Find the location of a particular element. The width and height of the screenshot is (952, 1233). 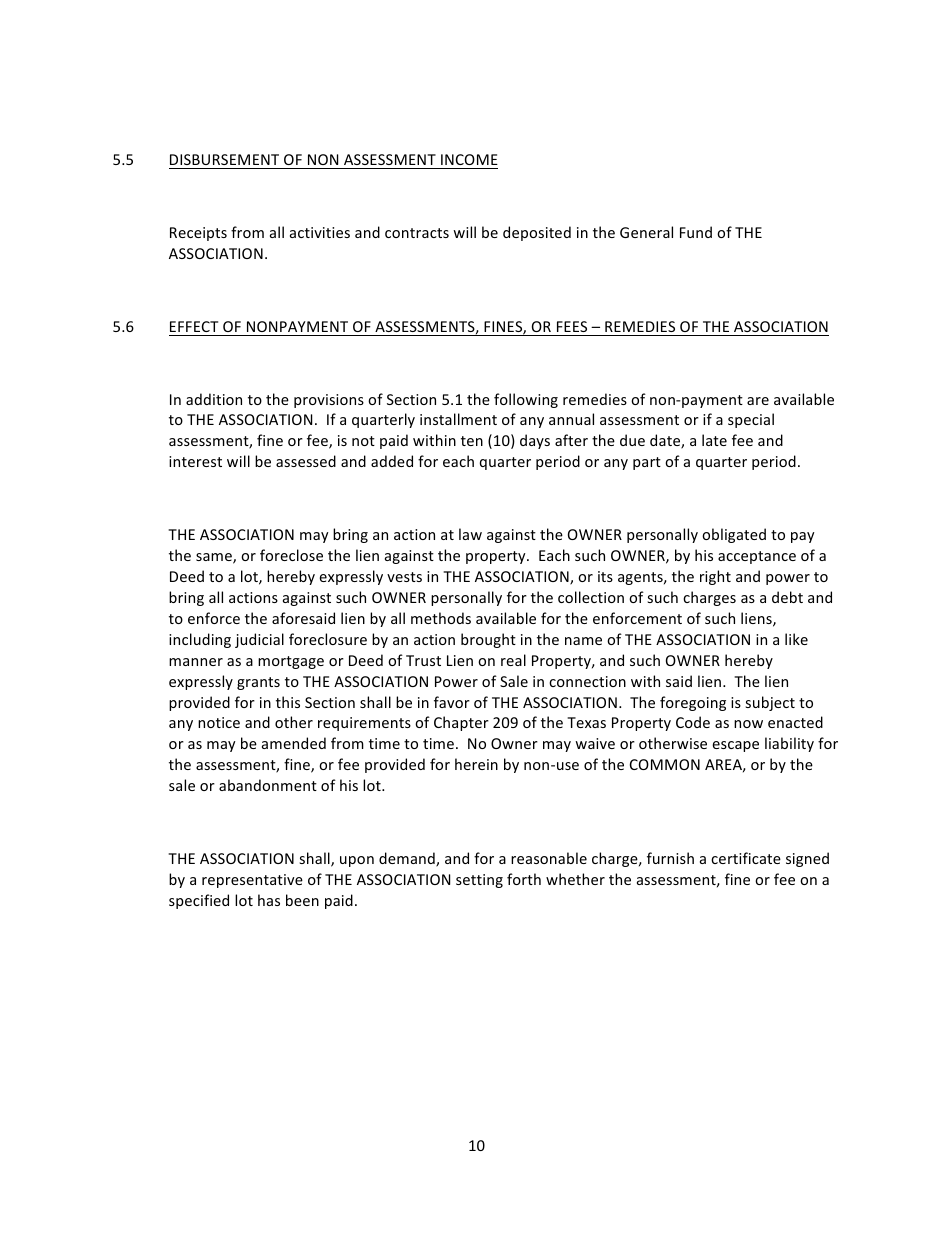

INCOME is located at coordinates (469, 159).
